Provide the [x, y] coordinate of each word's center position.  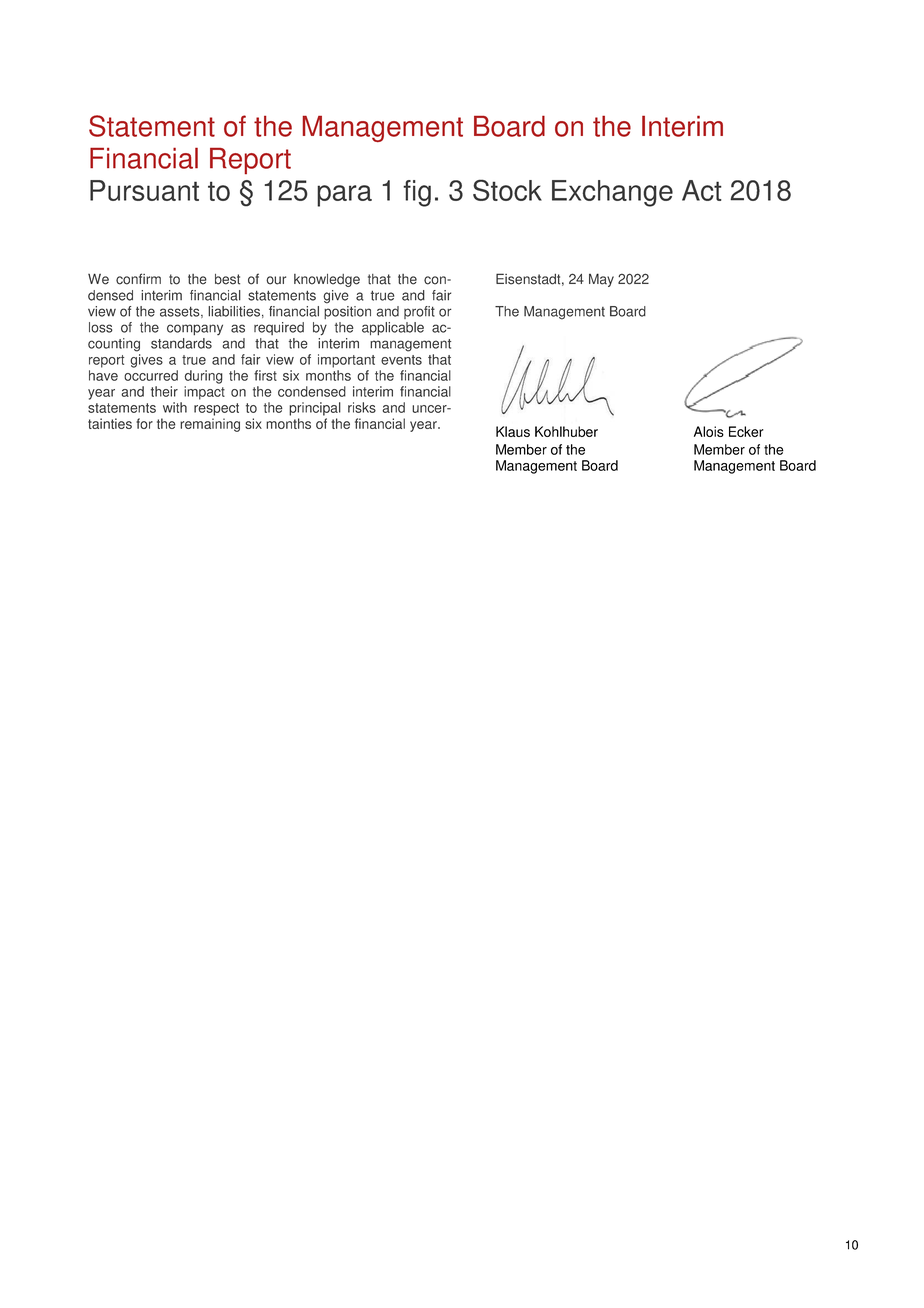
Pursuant [144, 190]
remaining [210, 425]
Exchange [612, 193]
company [195, 330]
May [601, 280]
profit [419, 312]
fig [417, 193]
